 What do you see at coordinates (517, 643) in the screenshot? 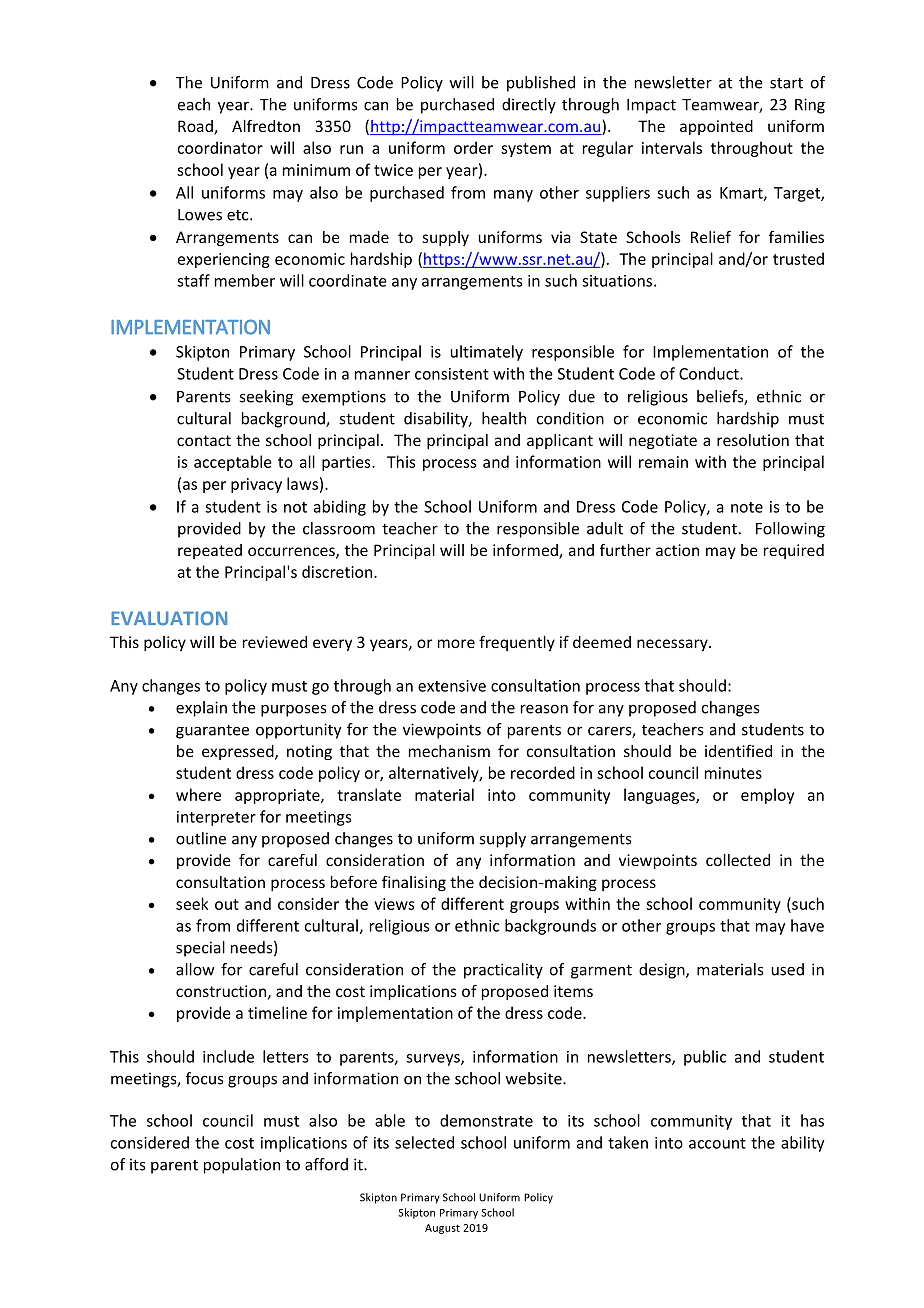
I see `frequently` at bounding box center [517, 643].
